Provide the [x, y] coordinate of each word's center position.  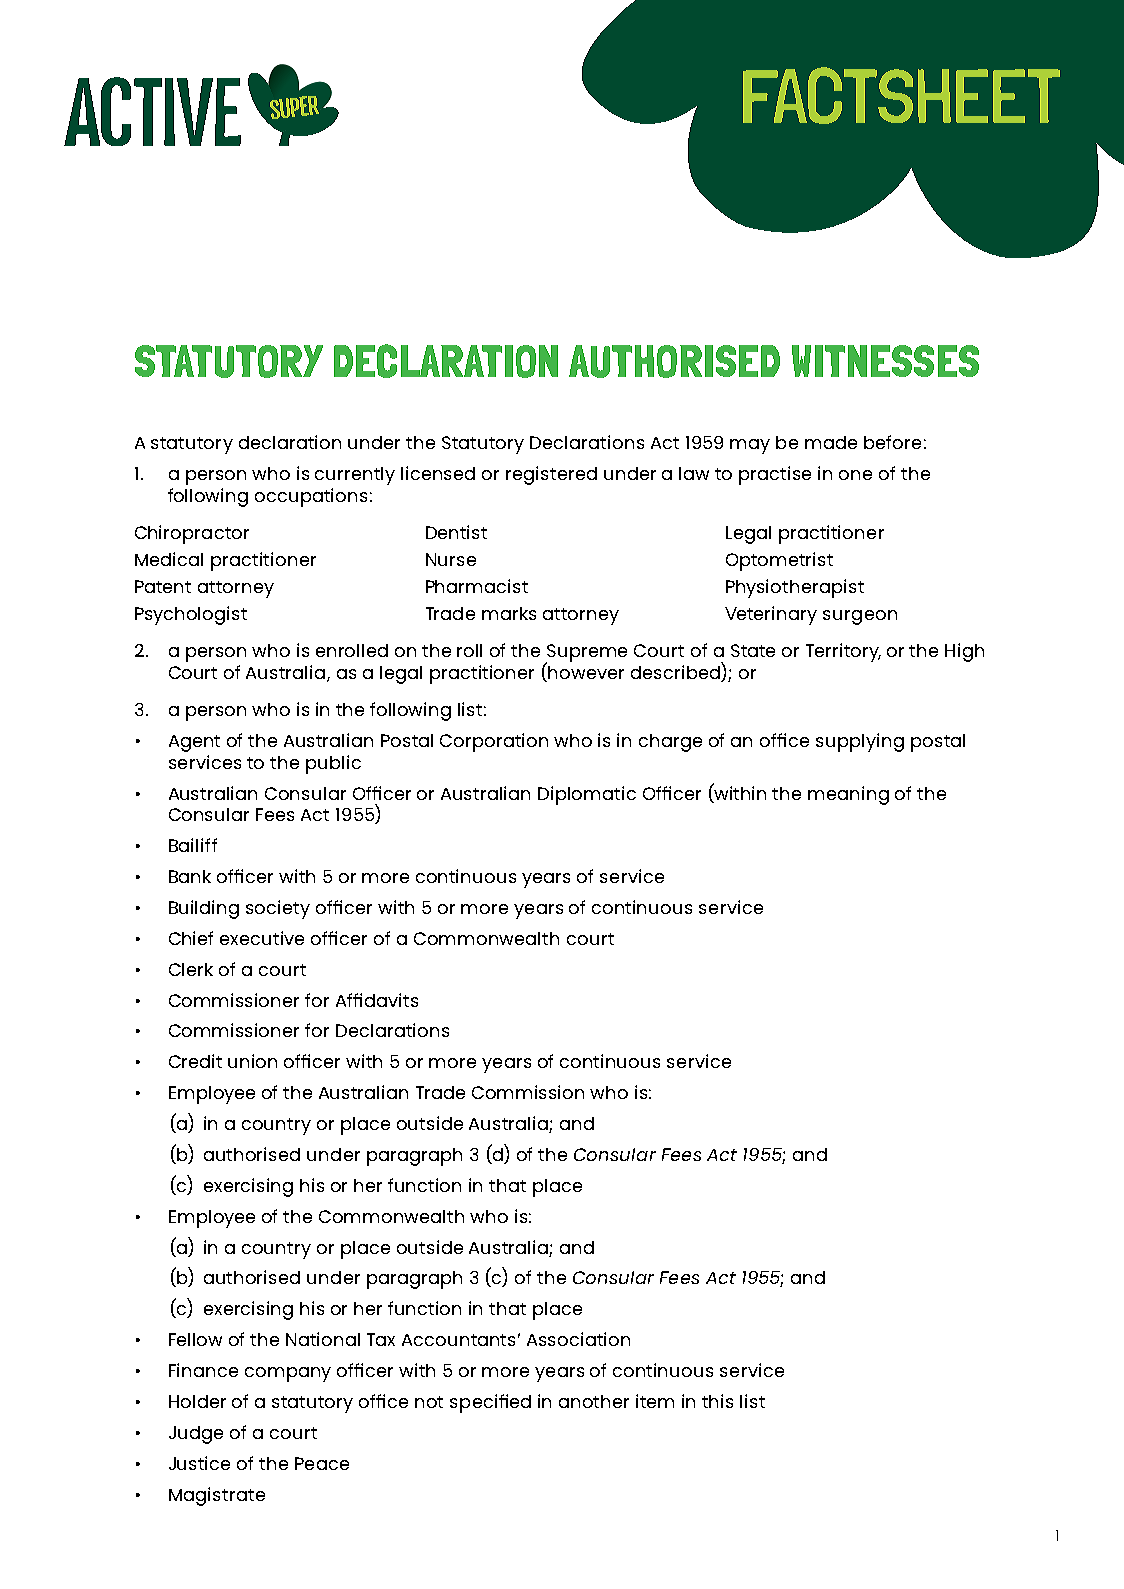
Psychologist [191, 615]
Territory [843, 652]
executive [262, 938]
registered [551, 475]
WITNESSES [885, 361]
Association [578, 1339]
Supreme [586, 654]
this [717, 1401]
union [252, 1061]
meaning [848, 795]
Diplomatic [587, 795]
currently [355, 476]
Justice [199, 1463]
